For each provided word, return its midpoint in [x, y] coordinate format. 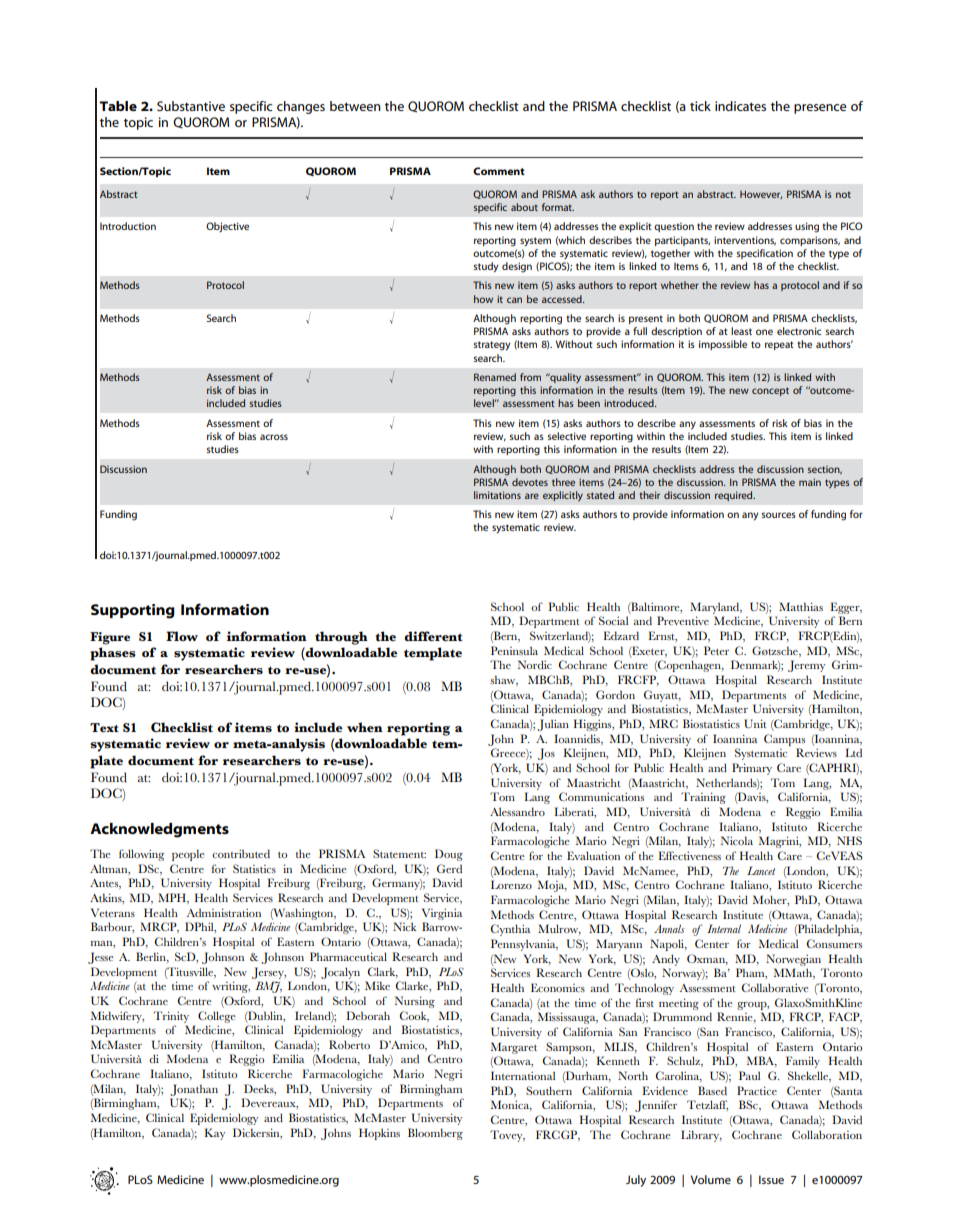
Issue [771, 1179]
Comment [499, 171]
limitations [497, 495]
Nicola [737, 840]
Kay [214, 1134]
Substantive [191, 106]
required [735, 496]
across [274, 437]
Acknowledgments [159, 830]
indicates [740, 106]
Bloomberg [435, 1134]
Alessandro [517, 811]
